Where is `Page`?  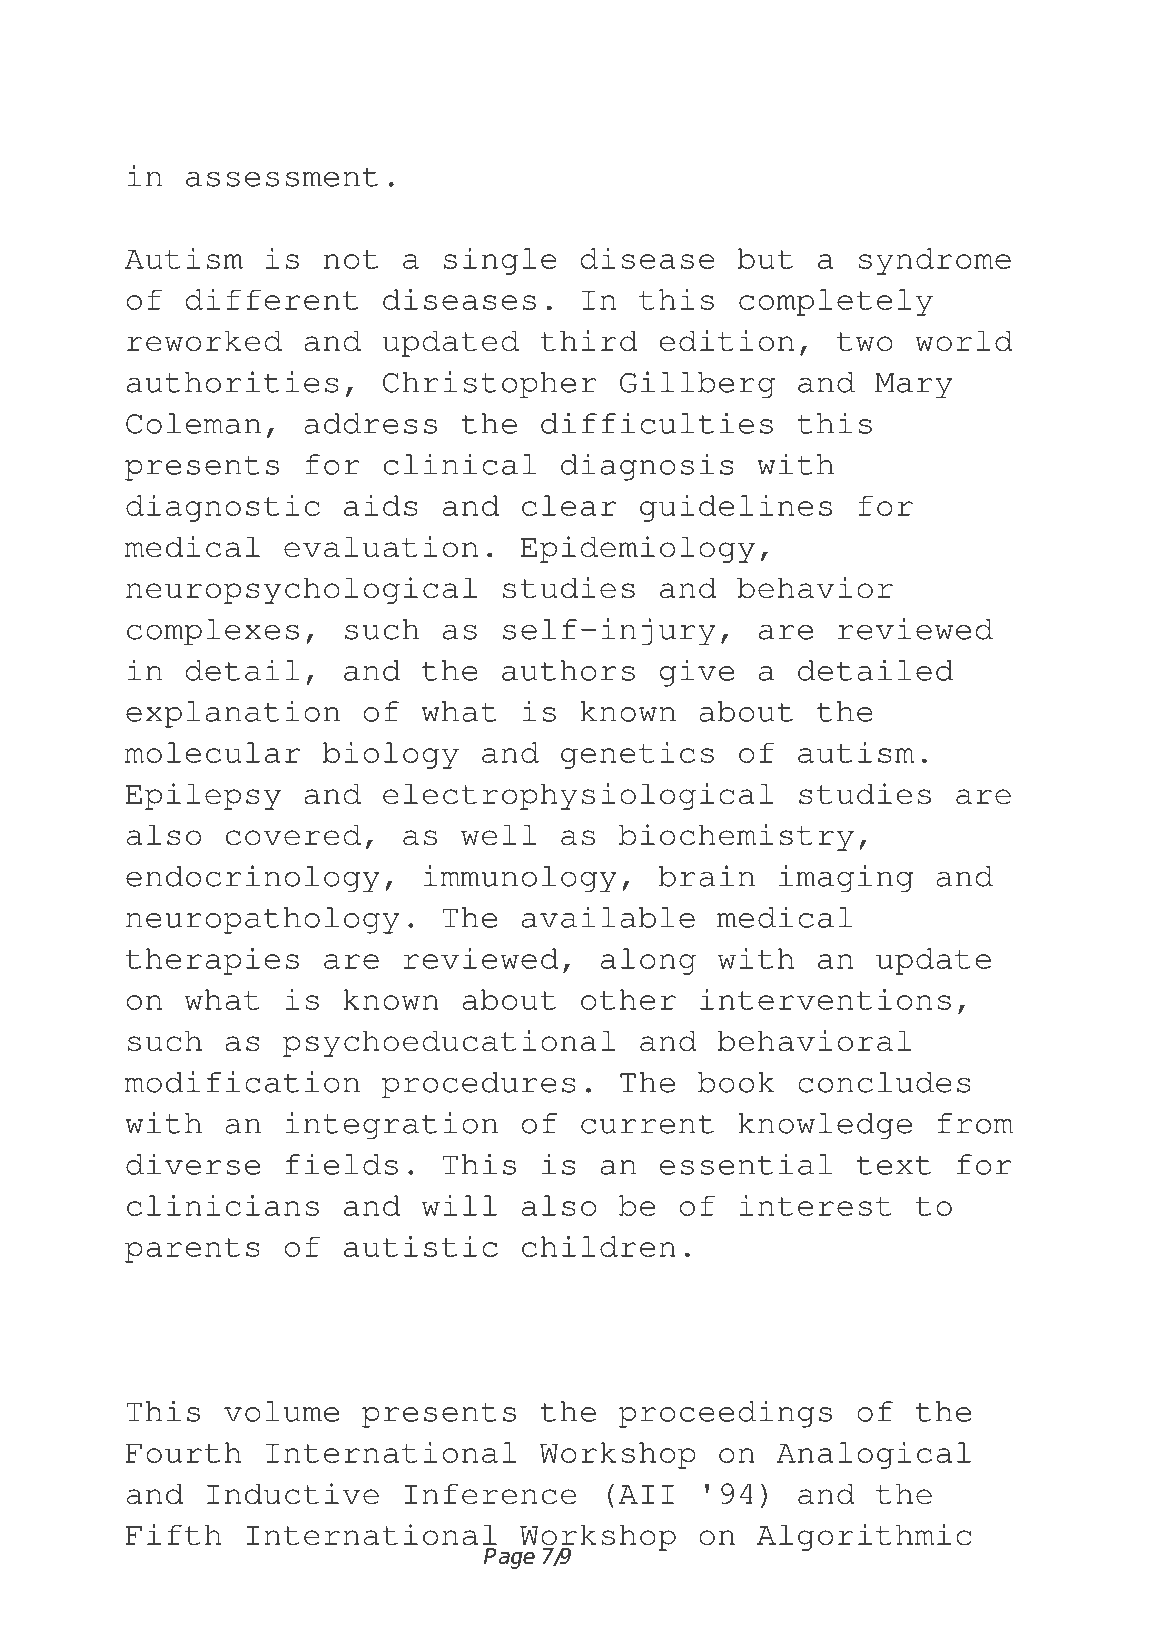
Page is located at coordinates (509, 1558).
